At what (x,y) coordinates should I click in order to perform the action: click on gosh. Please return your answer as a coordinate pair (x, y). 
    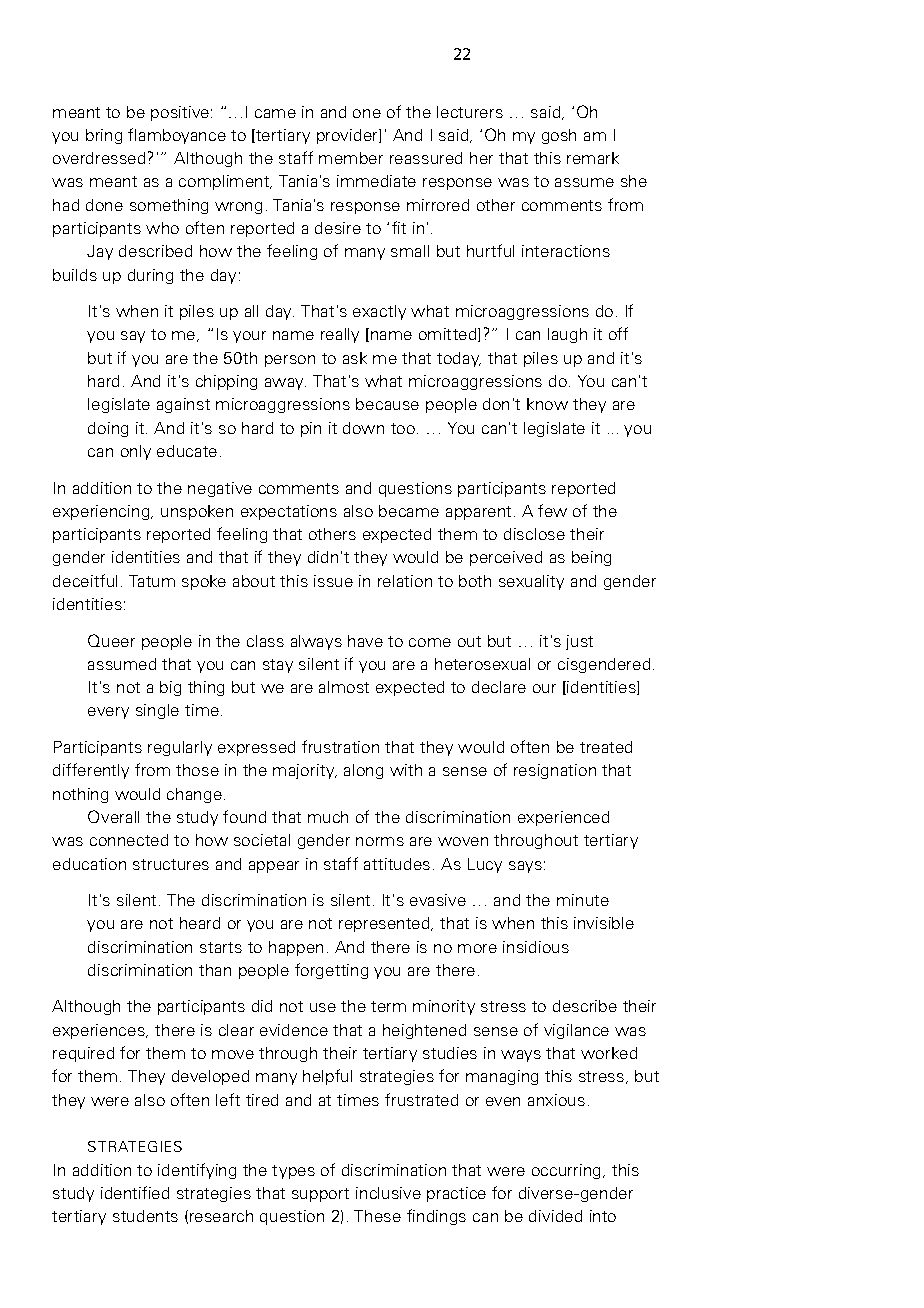
    Looking at the image, I should click on (559, 136).
